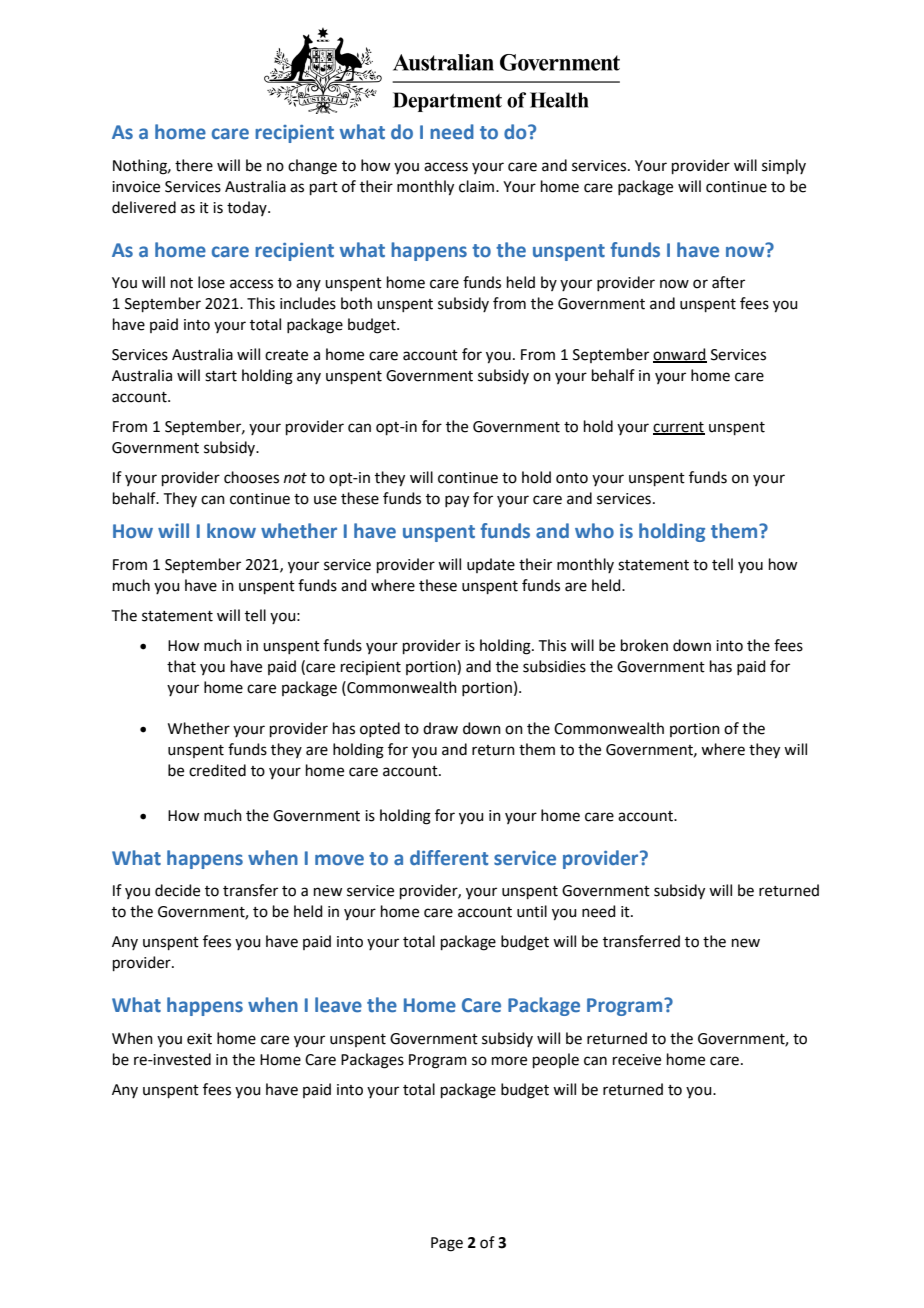 This screenshot has width=924, height=1308. Describe the element at coordinates (476, 186) in the screenshot. I see `claim` at that location.
